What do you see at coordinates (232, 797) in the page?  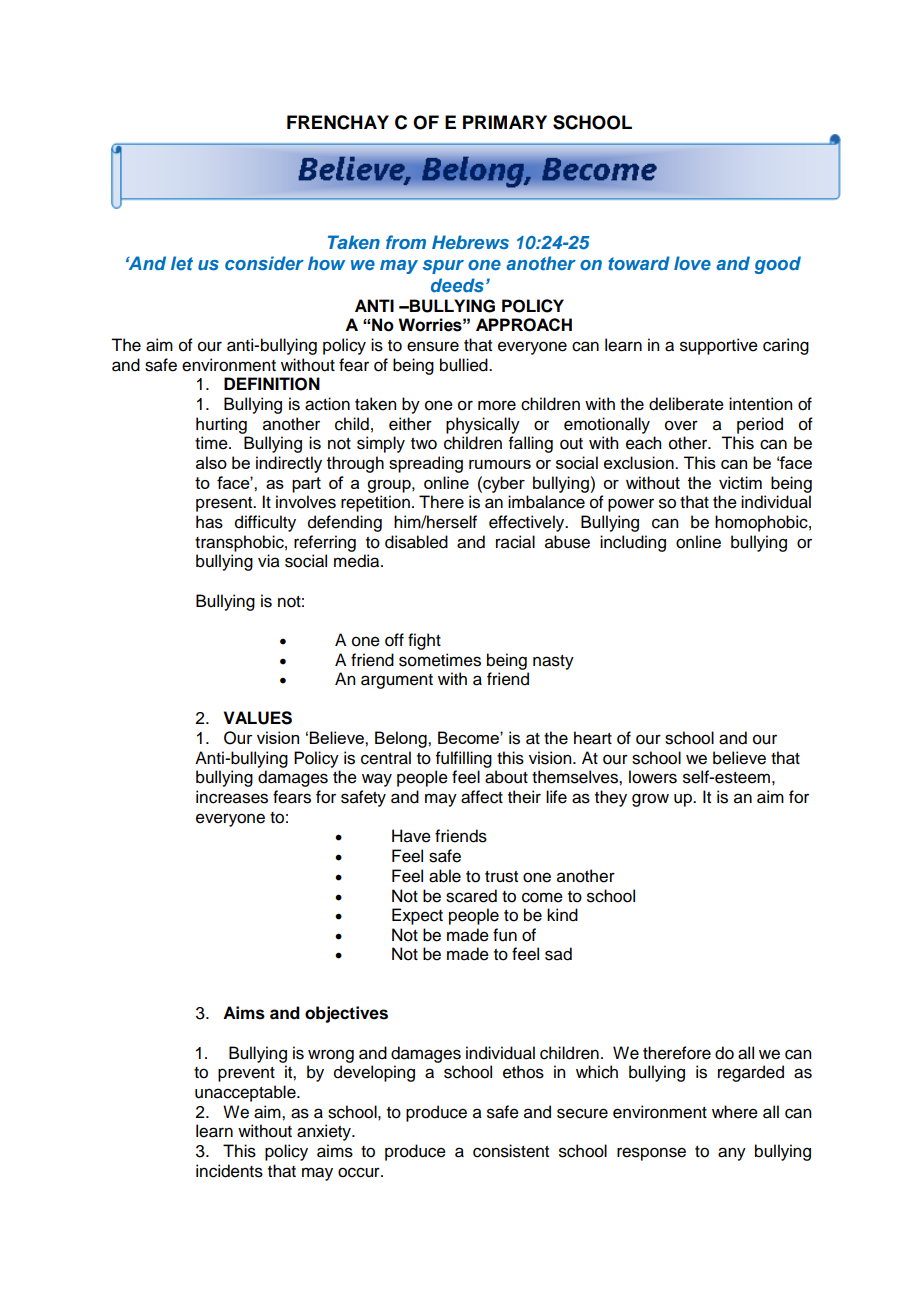 I see `increases` at bounding box center [232, 797].
